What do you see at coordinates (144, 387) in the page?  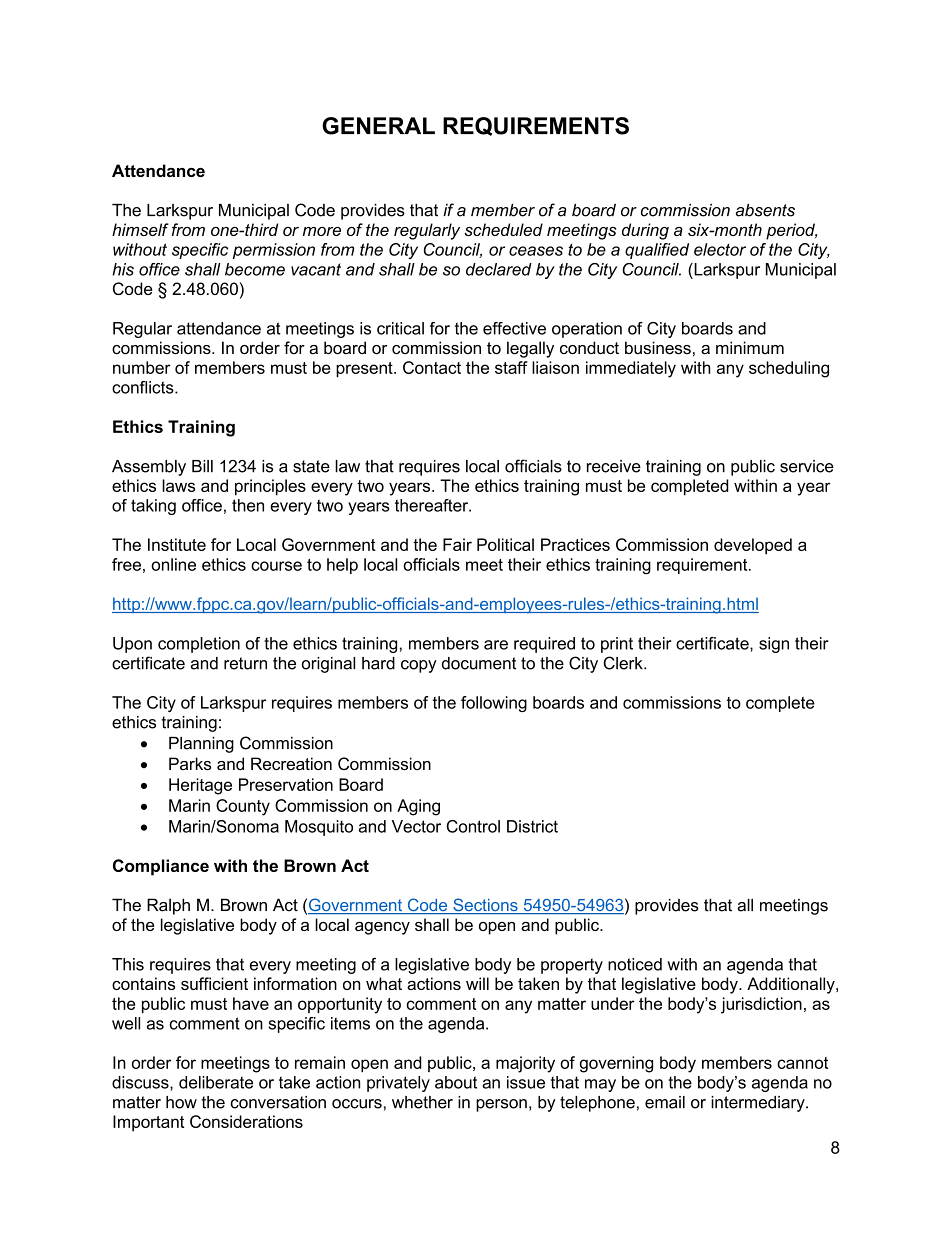 I see `conflicts` at bounding box center [144, 387].
